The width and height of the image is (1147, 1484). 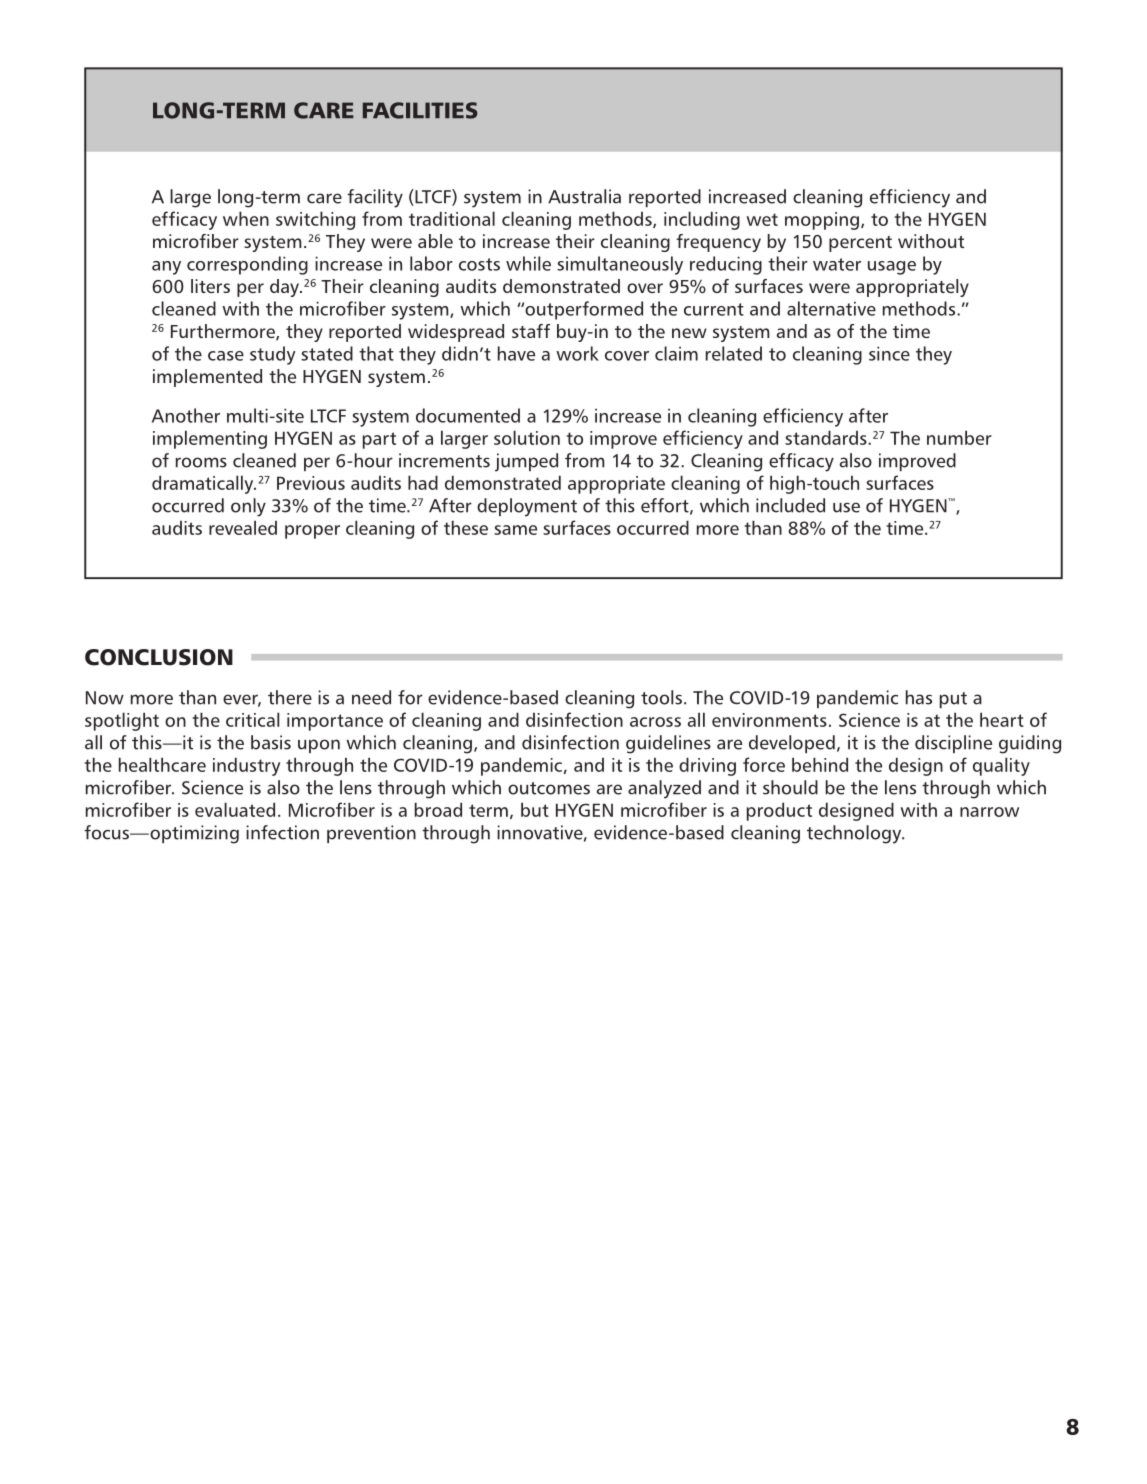 What do you see at coordinates (420, 110) in the image?
I see `FACILITIES` at bounding box center [420, 110].
